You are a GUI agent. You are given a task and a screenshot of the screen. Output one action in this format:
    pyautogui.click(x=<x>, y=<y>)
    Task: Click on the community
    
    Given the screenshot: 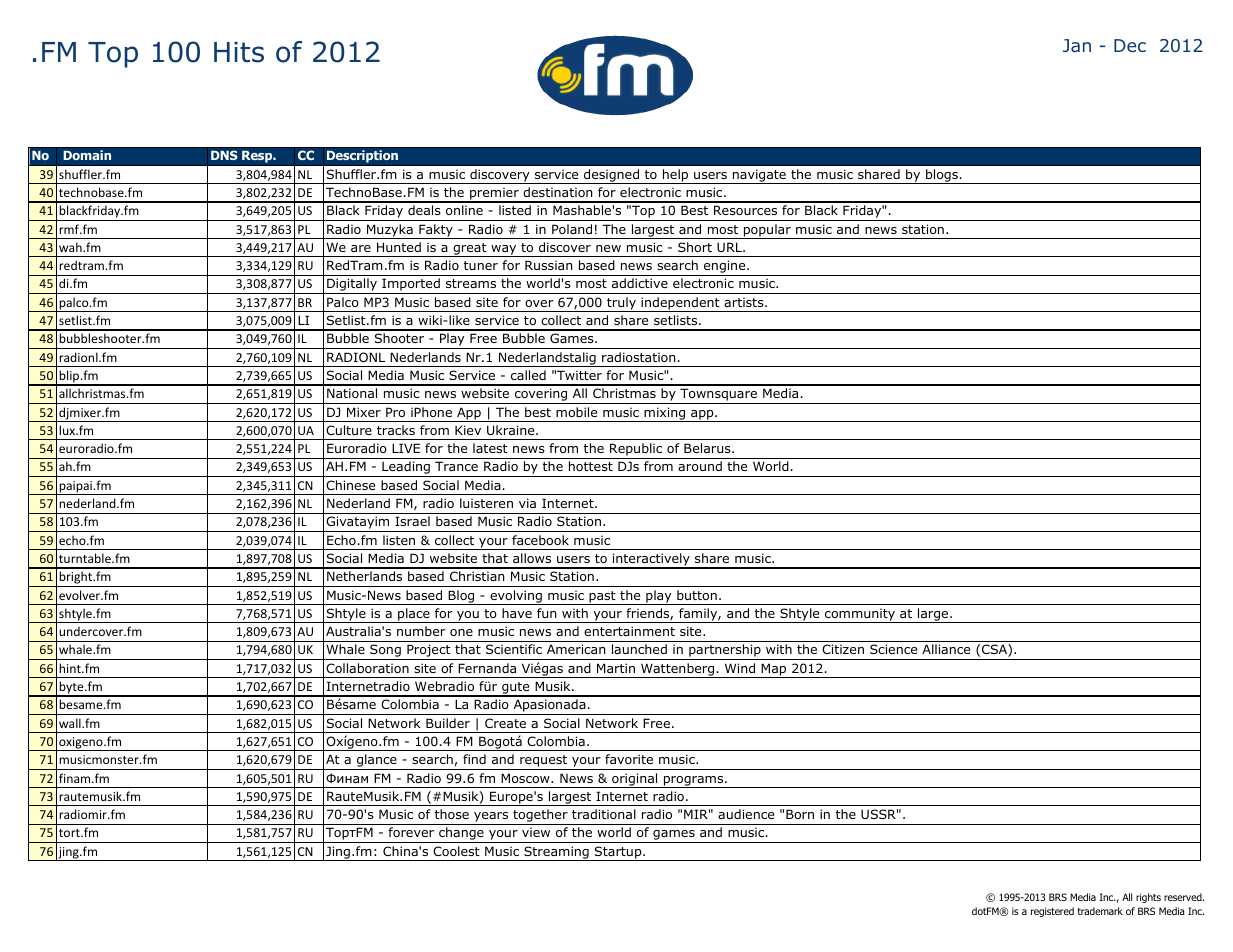 What is the action you would take?
    pyautogui.click(x=860, y=615)
